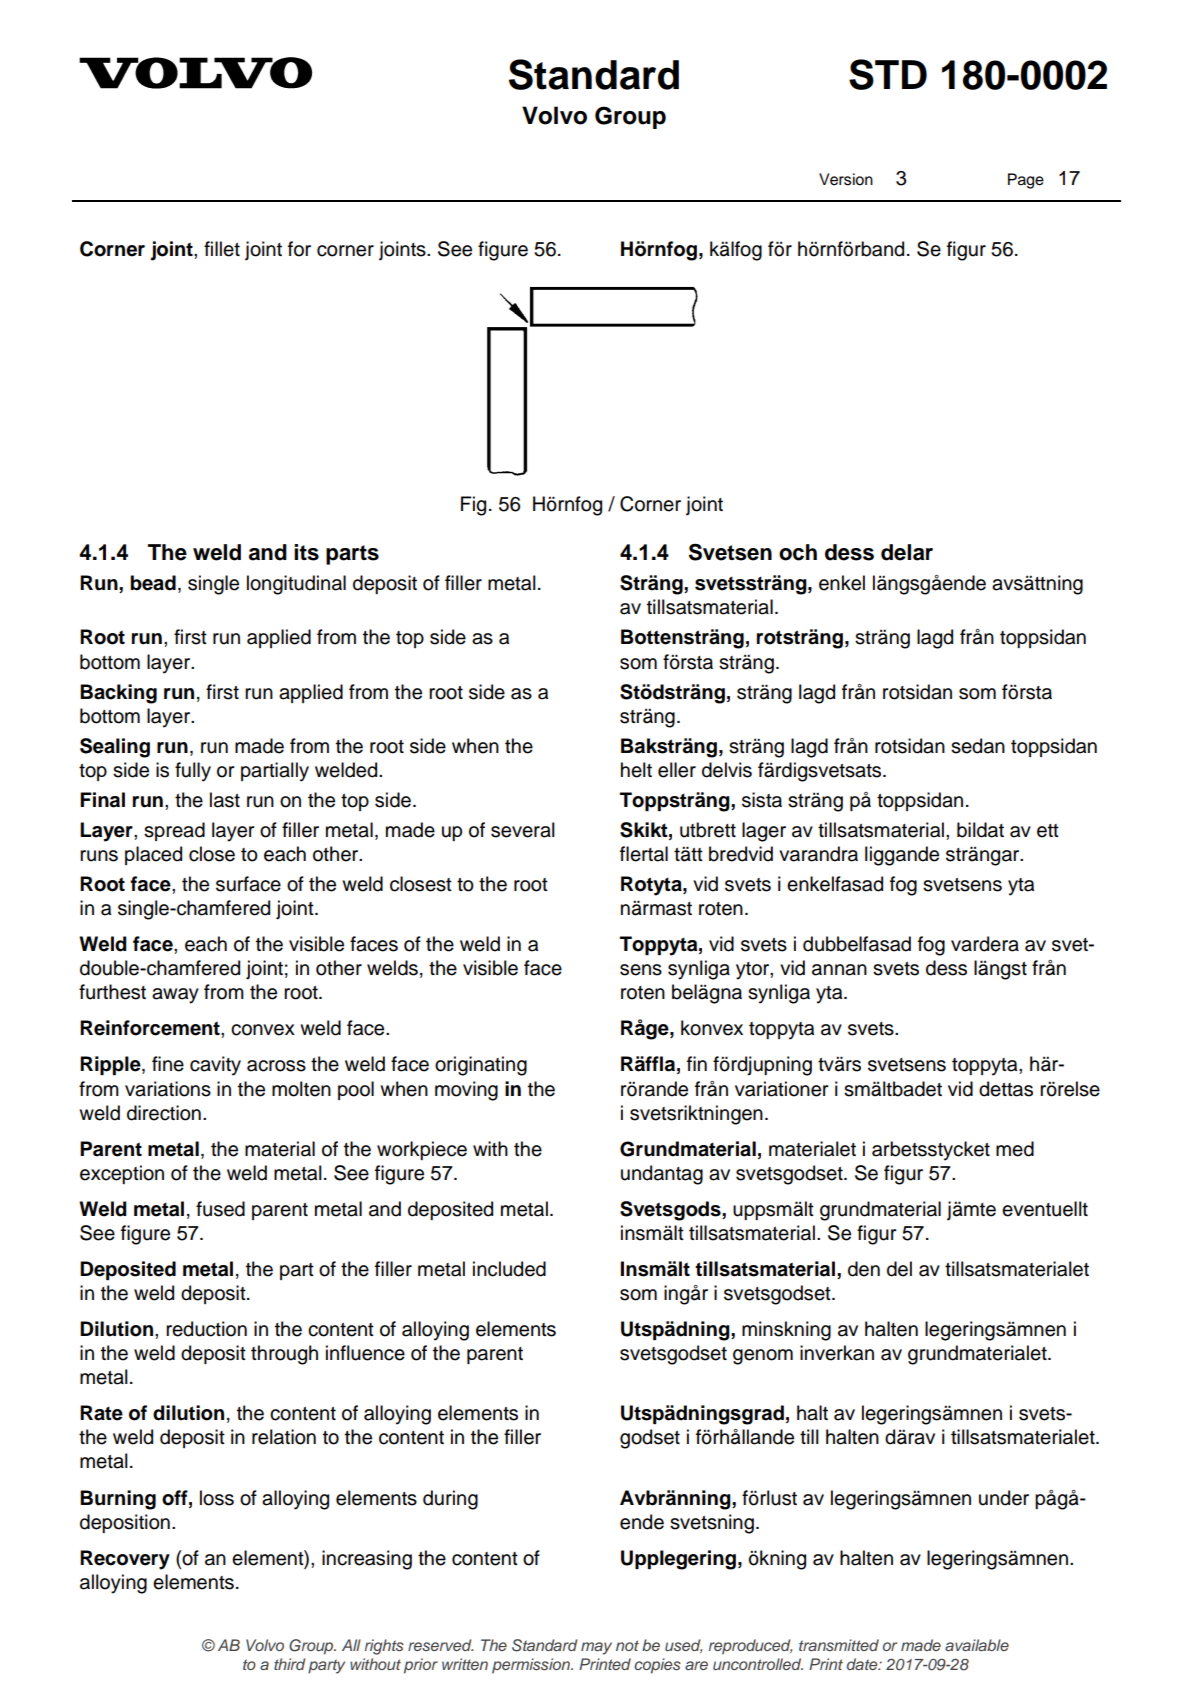  Describe the element at coordinates (1004, 1498) in the image. I see `under` at that location.
